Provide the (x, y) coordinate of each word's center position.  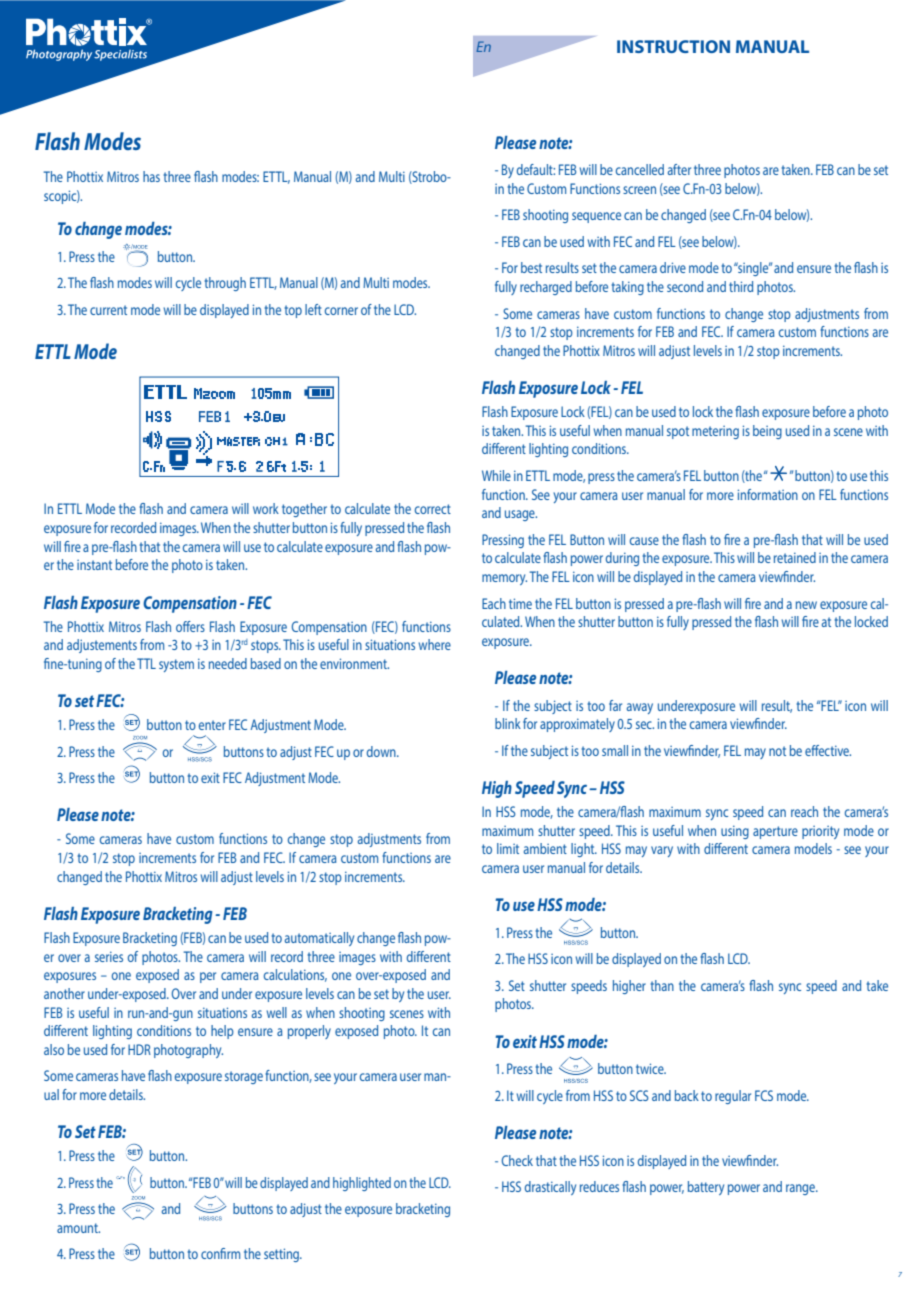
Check (517, 1160)
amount (78, 1228)
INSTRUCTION (673, 46)
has (151, 176)
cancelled (640, 169)
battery (706, 1188)
